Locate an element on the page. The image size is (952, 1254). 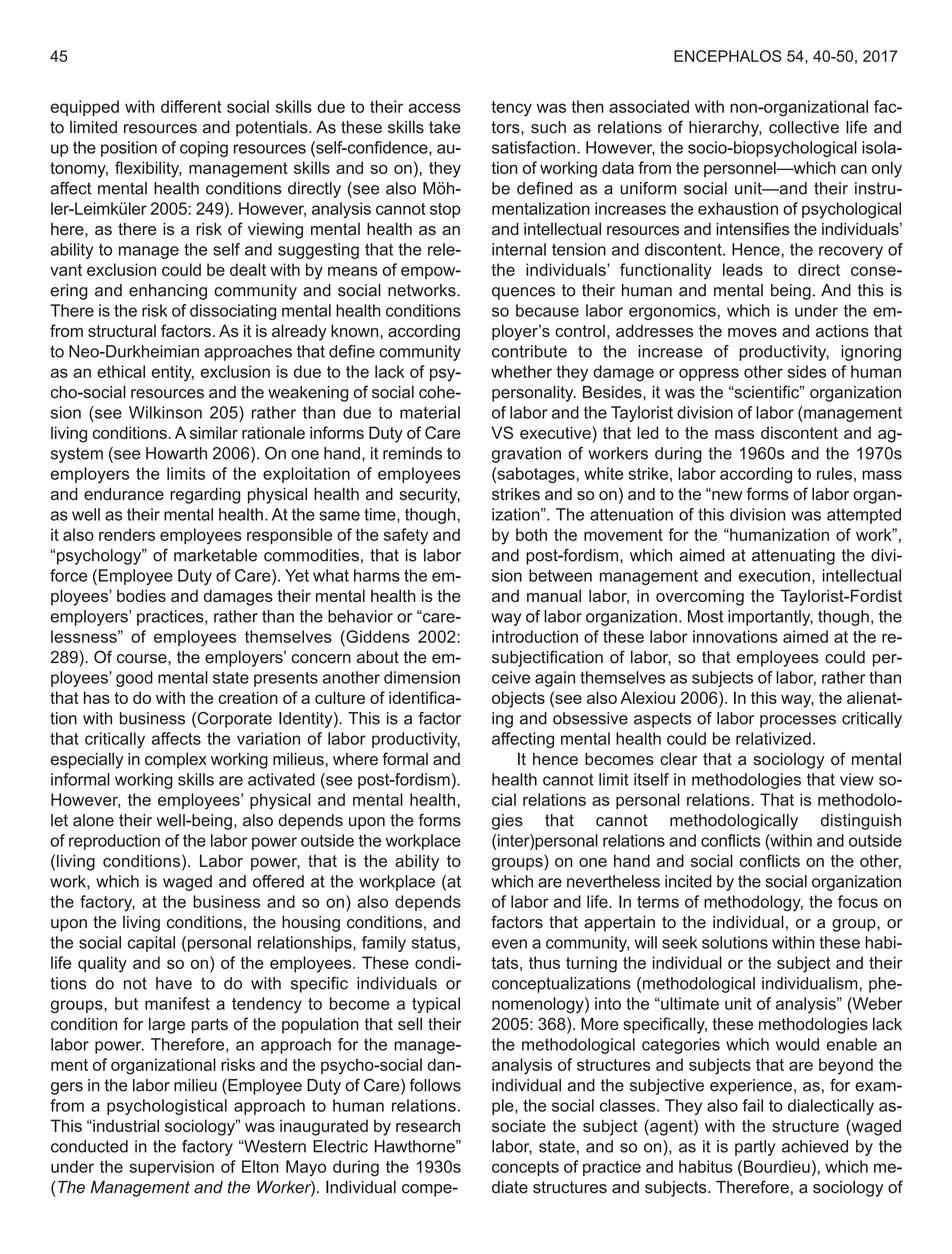
research is located at coordinates (428, 1125).
